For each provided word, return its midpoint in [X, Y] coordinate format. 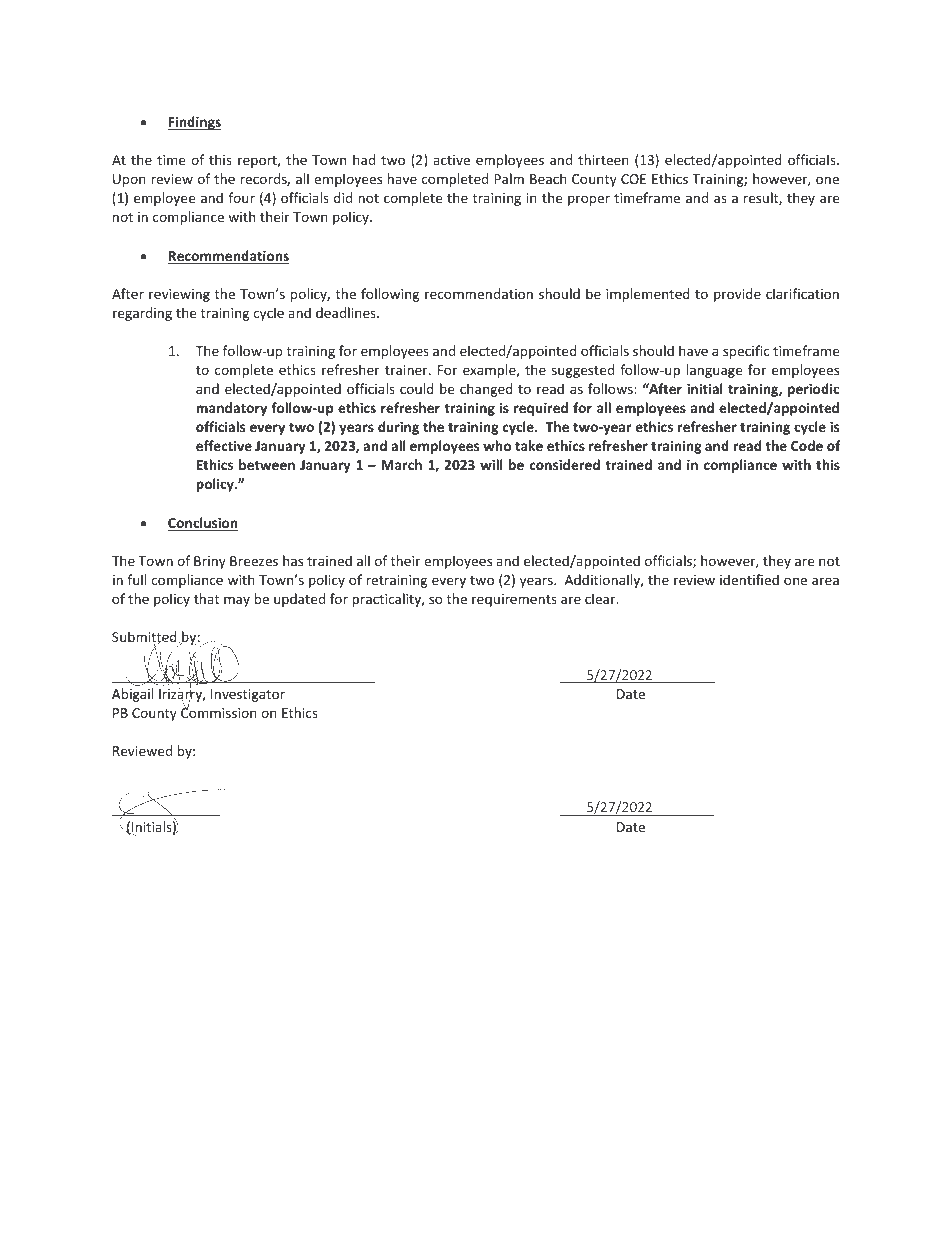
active [451, 160]
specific [746, 352]
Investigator [248, 695]
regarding [142, 314]
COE [633, 179]
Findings [194, 123]
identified [749, 579]
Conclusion [203, 524]
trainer [407, 370]
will [491, 464]
